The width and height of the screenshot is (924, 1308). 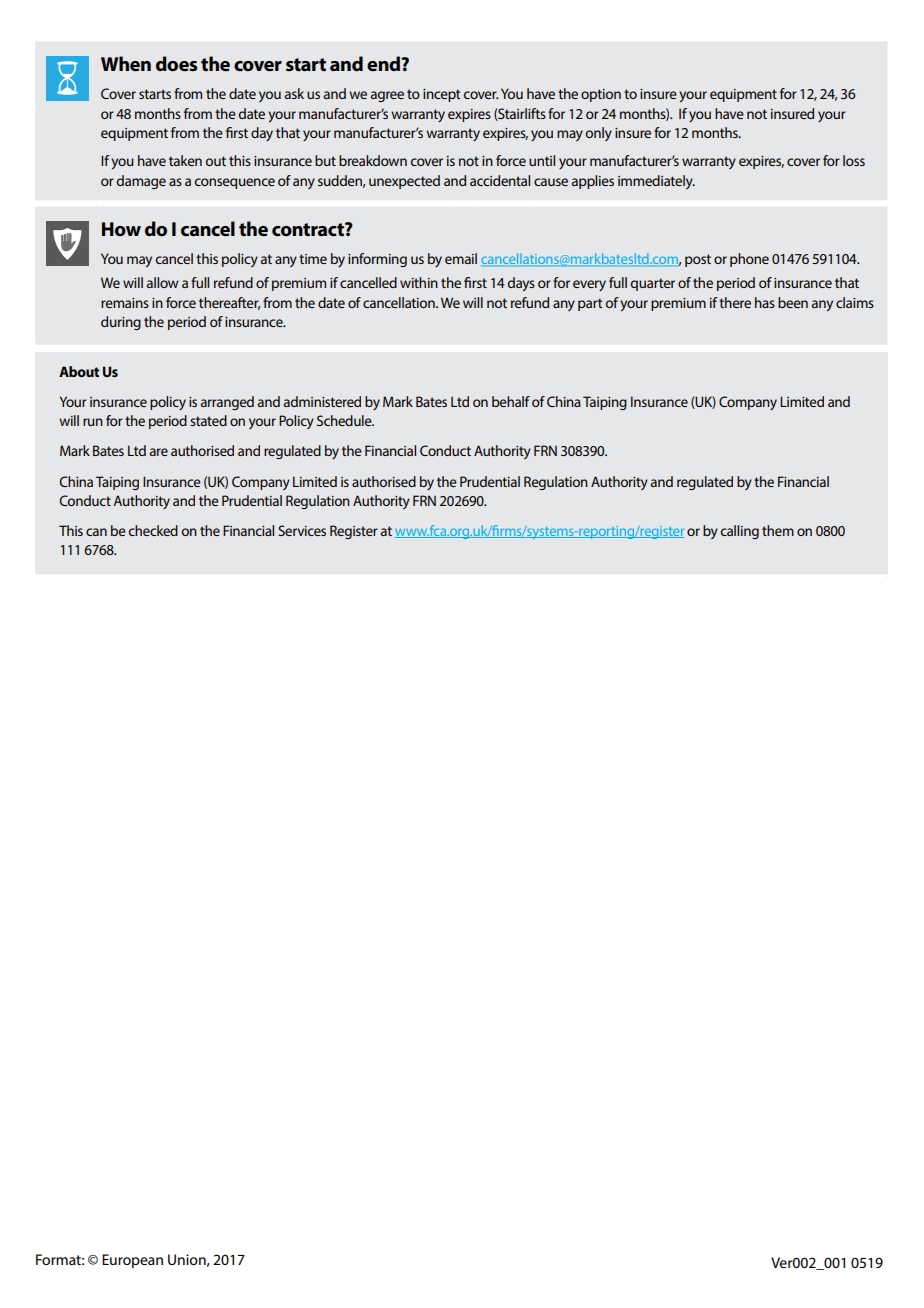 I want to click on them, so click(x=778, y=530).
